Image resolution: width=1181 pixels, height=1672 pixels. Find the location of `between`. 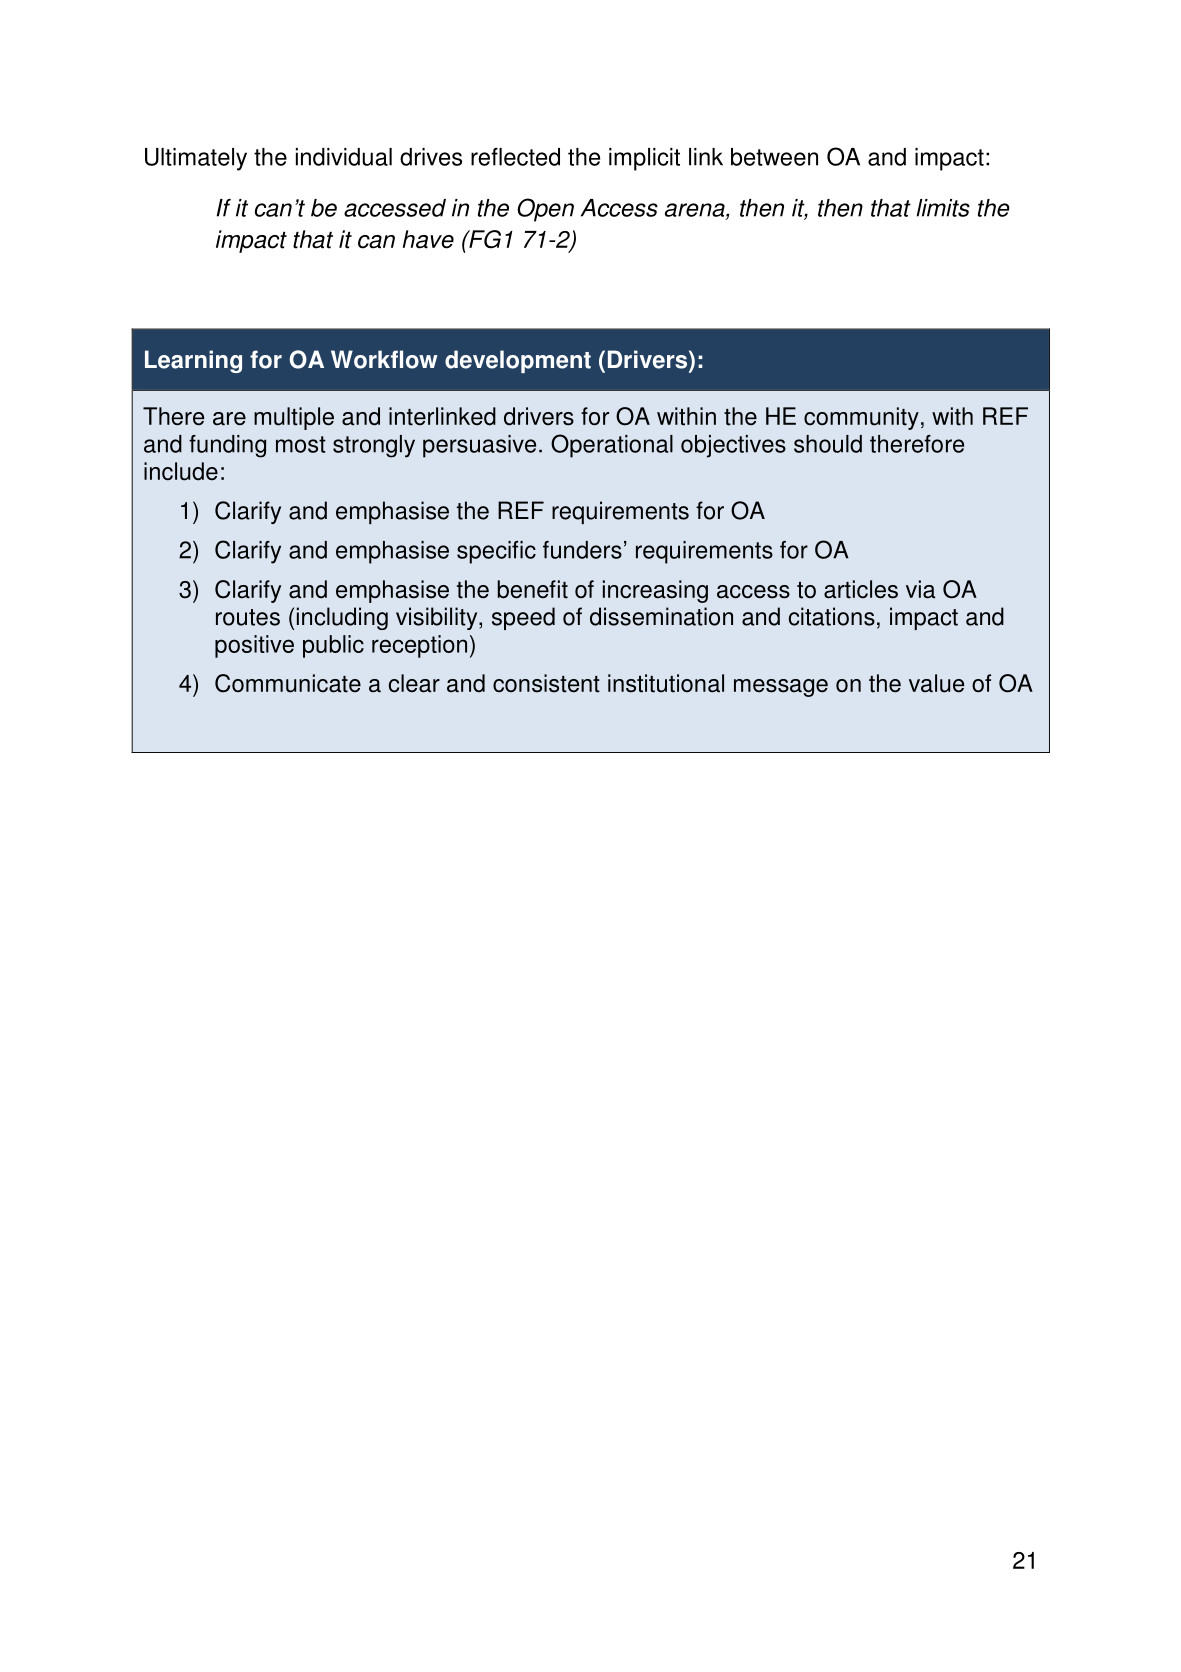

between is located at coordinates (774, 157).
